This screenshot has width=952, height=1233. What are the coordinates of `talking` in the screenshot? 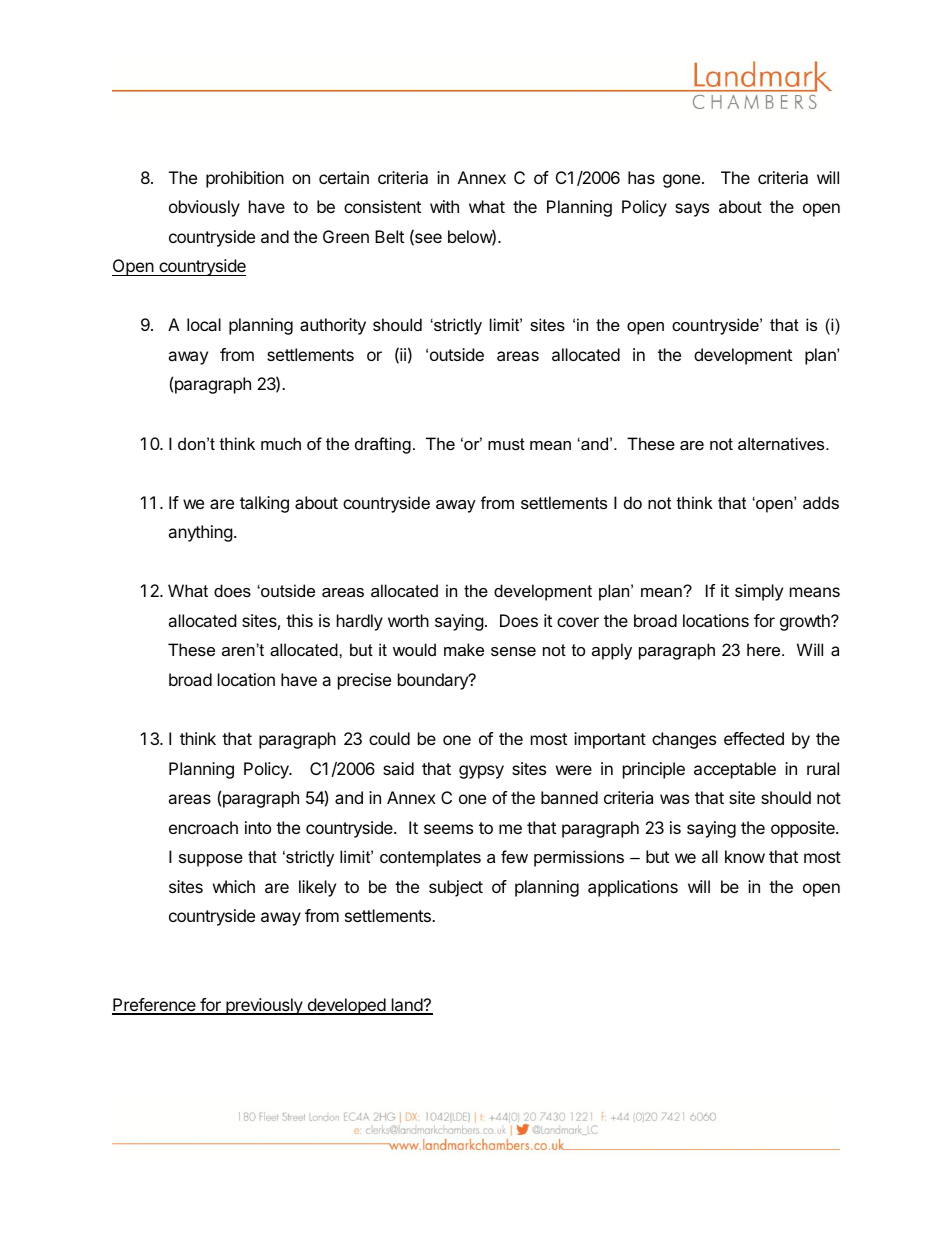 It's located at (264, 504).
